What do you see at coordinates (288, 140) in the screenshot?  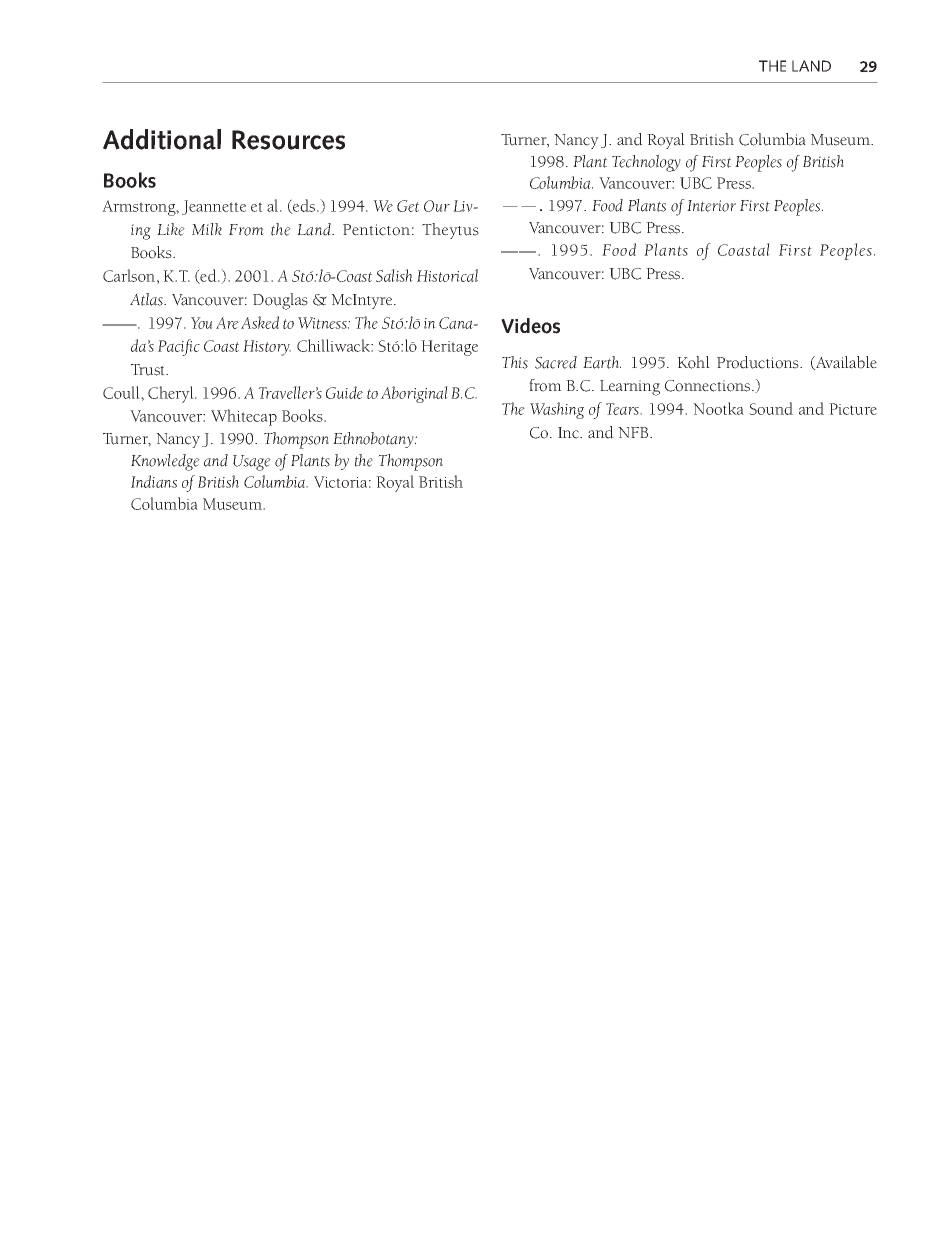 I see `Resources` at bounding box center [288, 140].
